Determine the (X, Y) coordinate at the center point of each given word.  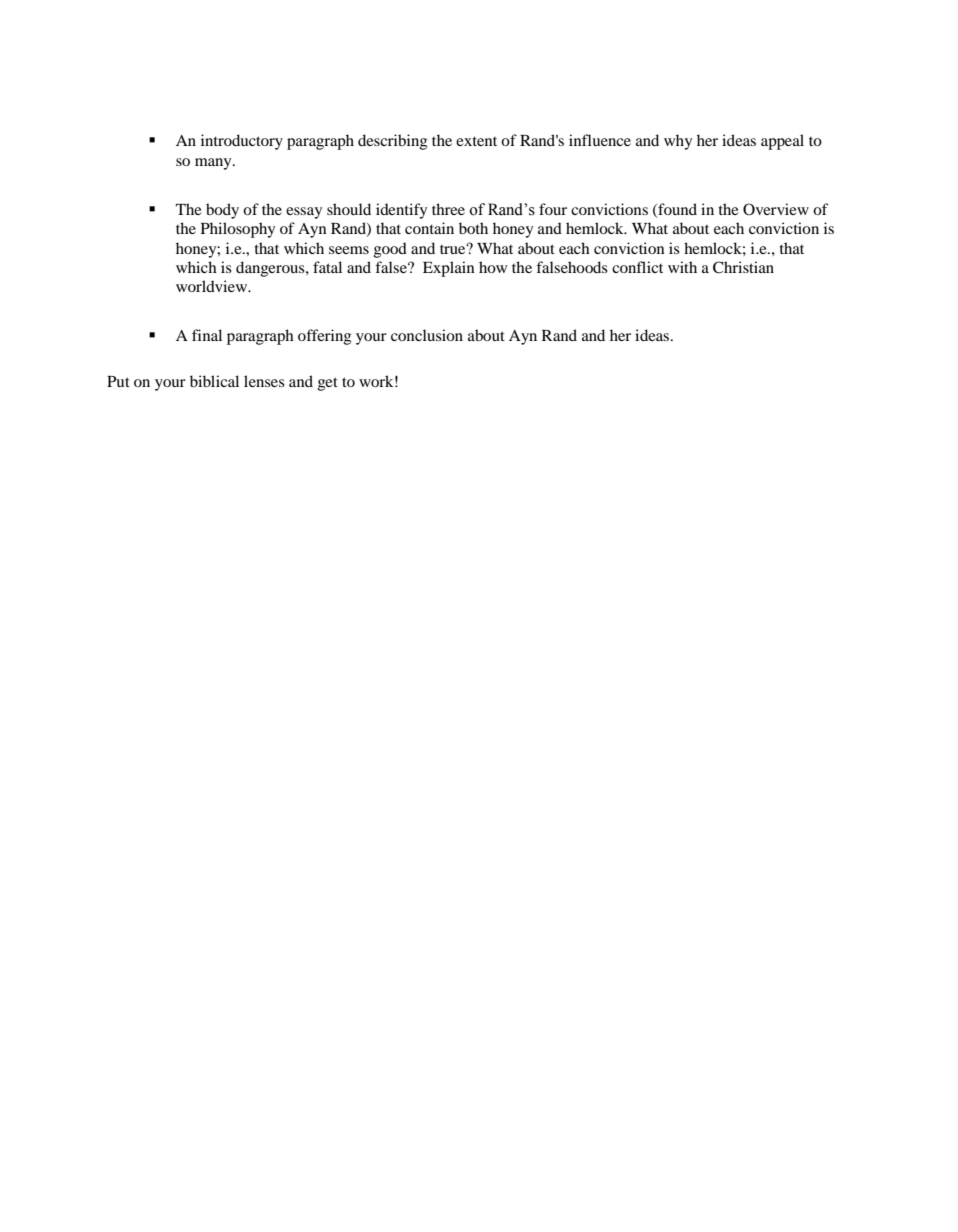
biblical (214, 381)
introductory (242, 142)
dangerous (271, 269)
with (682, 267)
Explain (448, 269)
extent (476, 141)
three (448, 209)
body (222, 211)
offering (324, 337)
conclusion (427, 335)
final (207, 335)
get (328, 384)
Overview (776, 209)
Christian (743, 267)
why (678, 142)
